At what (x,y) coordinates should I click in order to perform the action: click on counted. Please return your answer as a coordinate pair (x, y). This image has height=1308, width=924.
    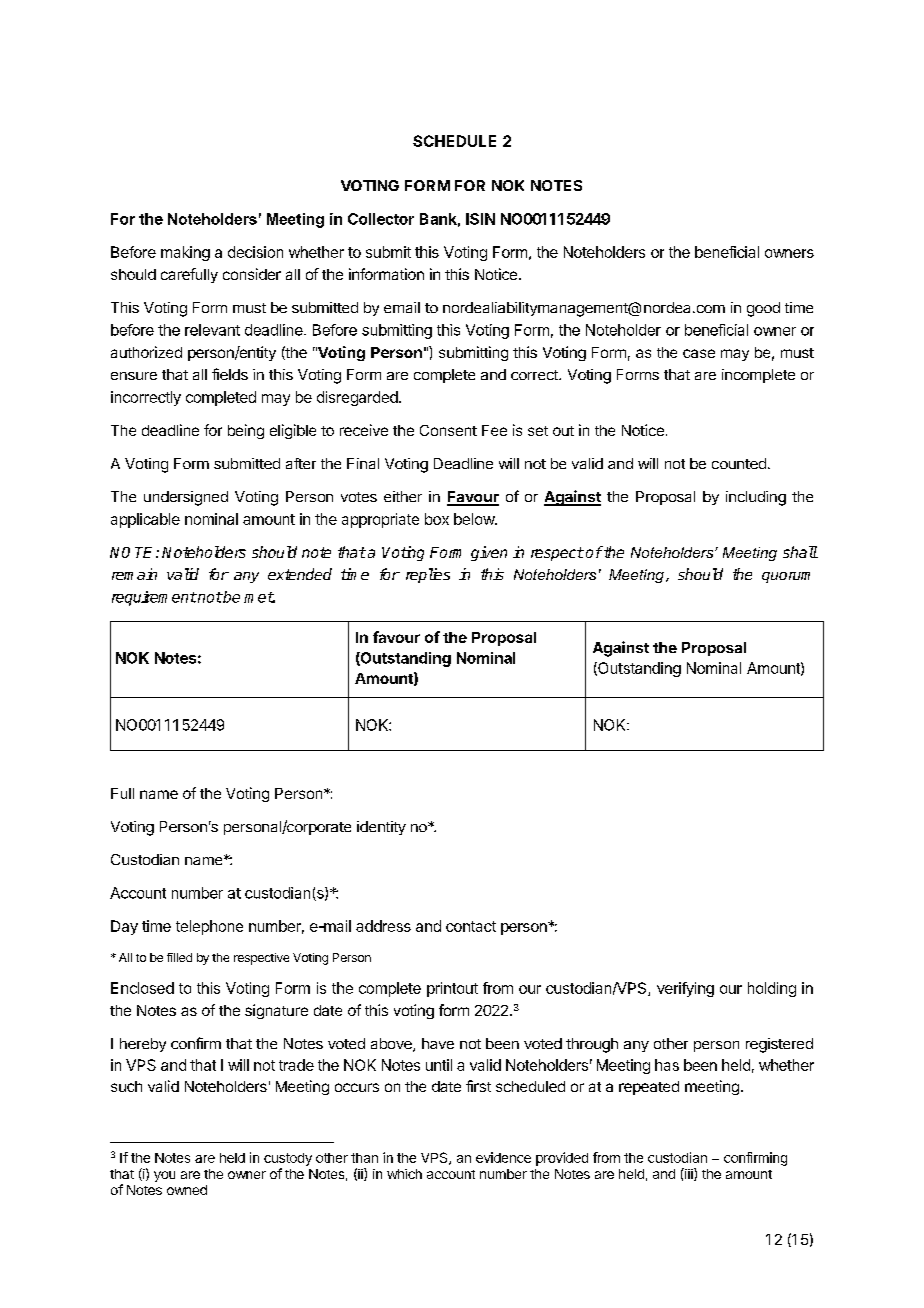
    Looking at the image, I should click on (739, 463).
